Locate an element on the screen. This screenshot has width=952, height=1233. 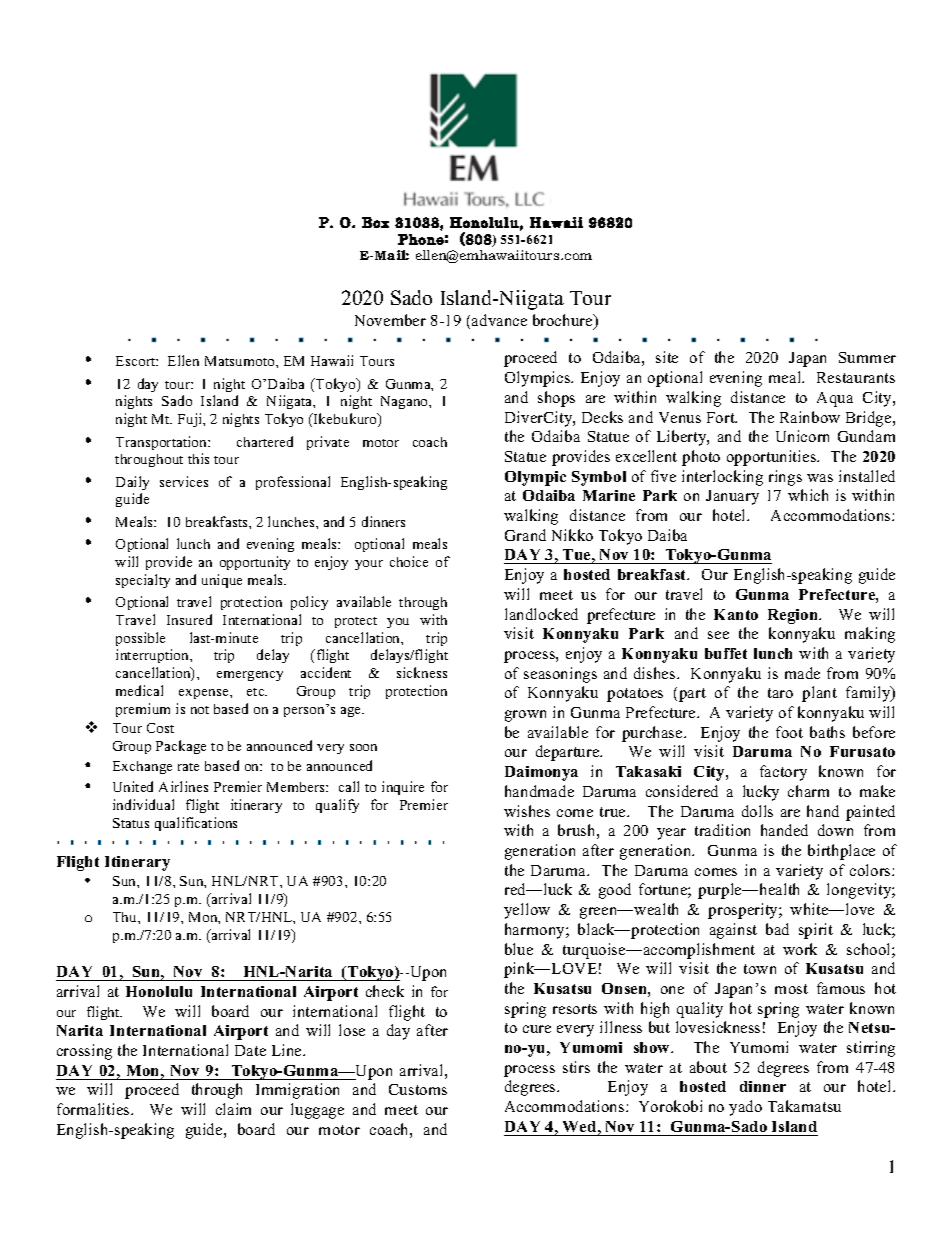
Phone is located at coordinates (421, 239).
